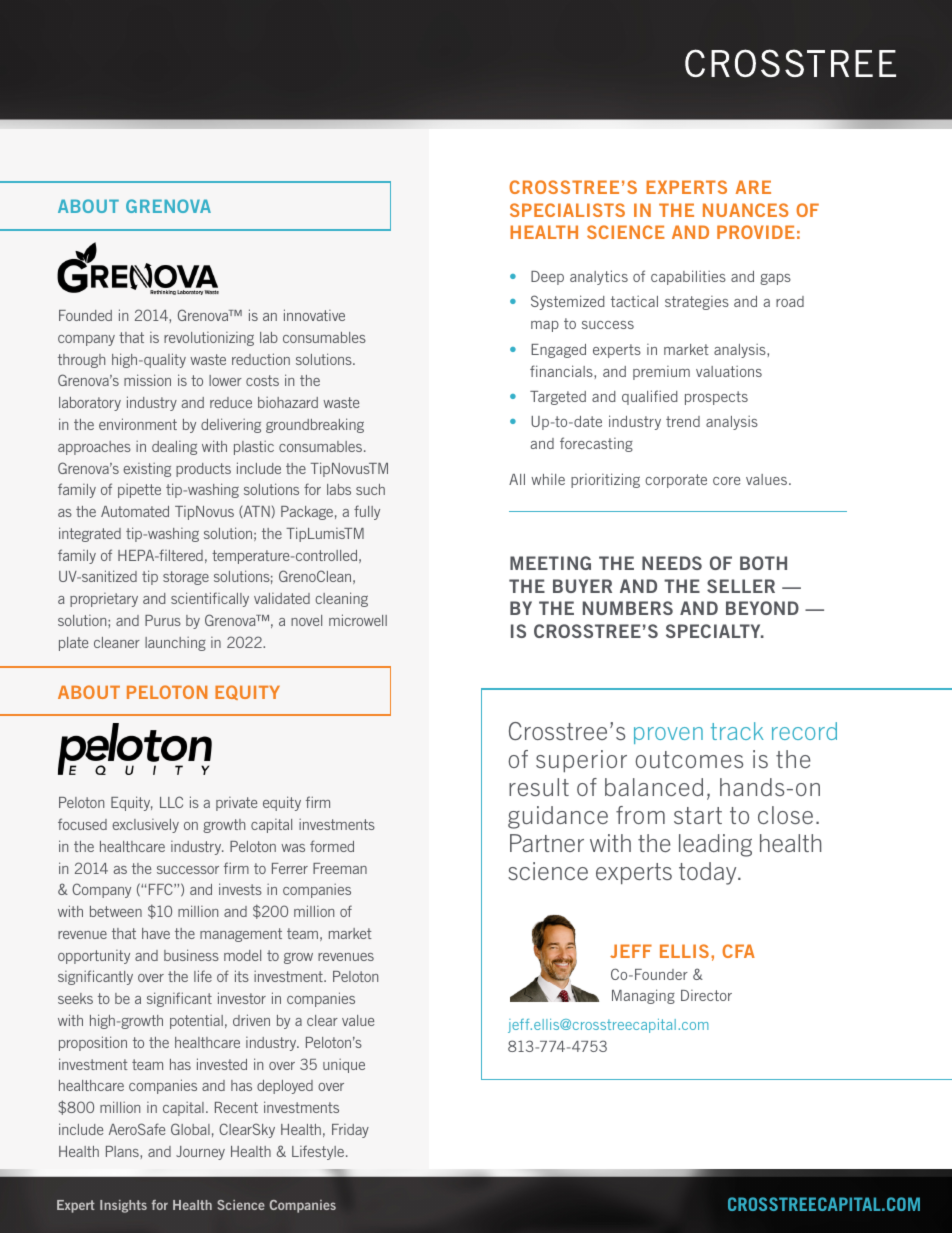  What do you see at coordinates (756, 232) in the screenshot?
I see `PROVIDE` at bounding box center [756, 232].
